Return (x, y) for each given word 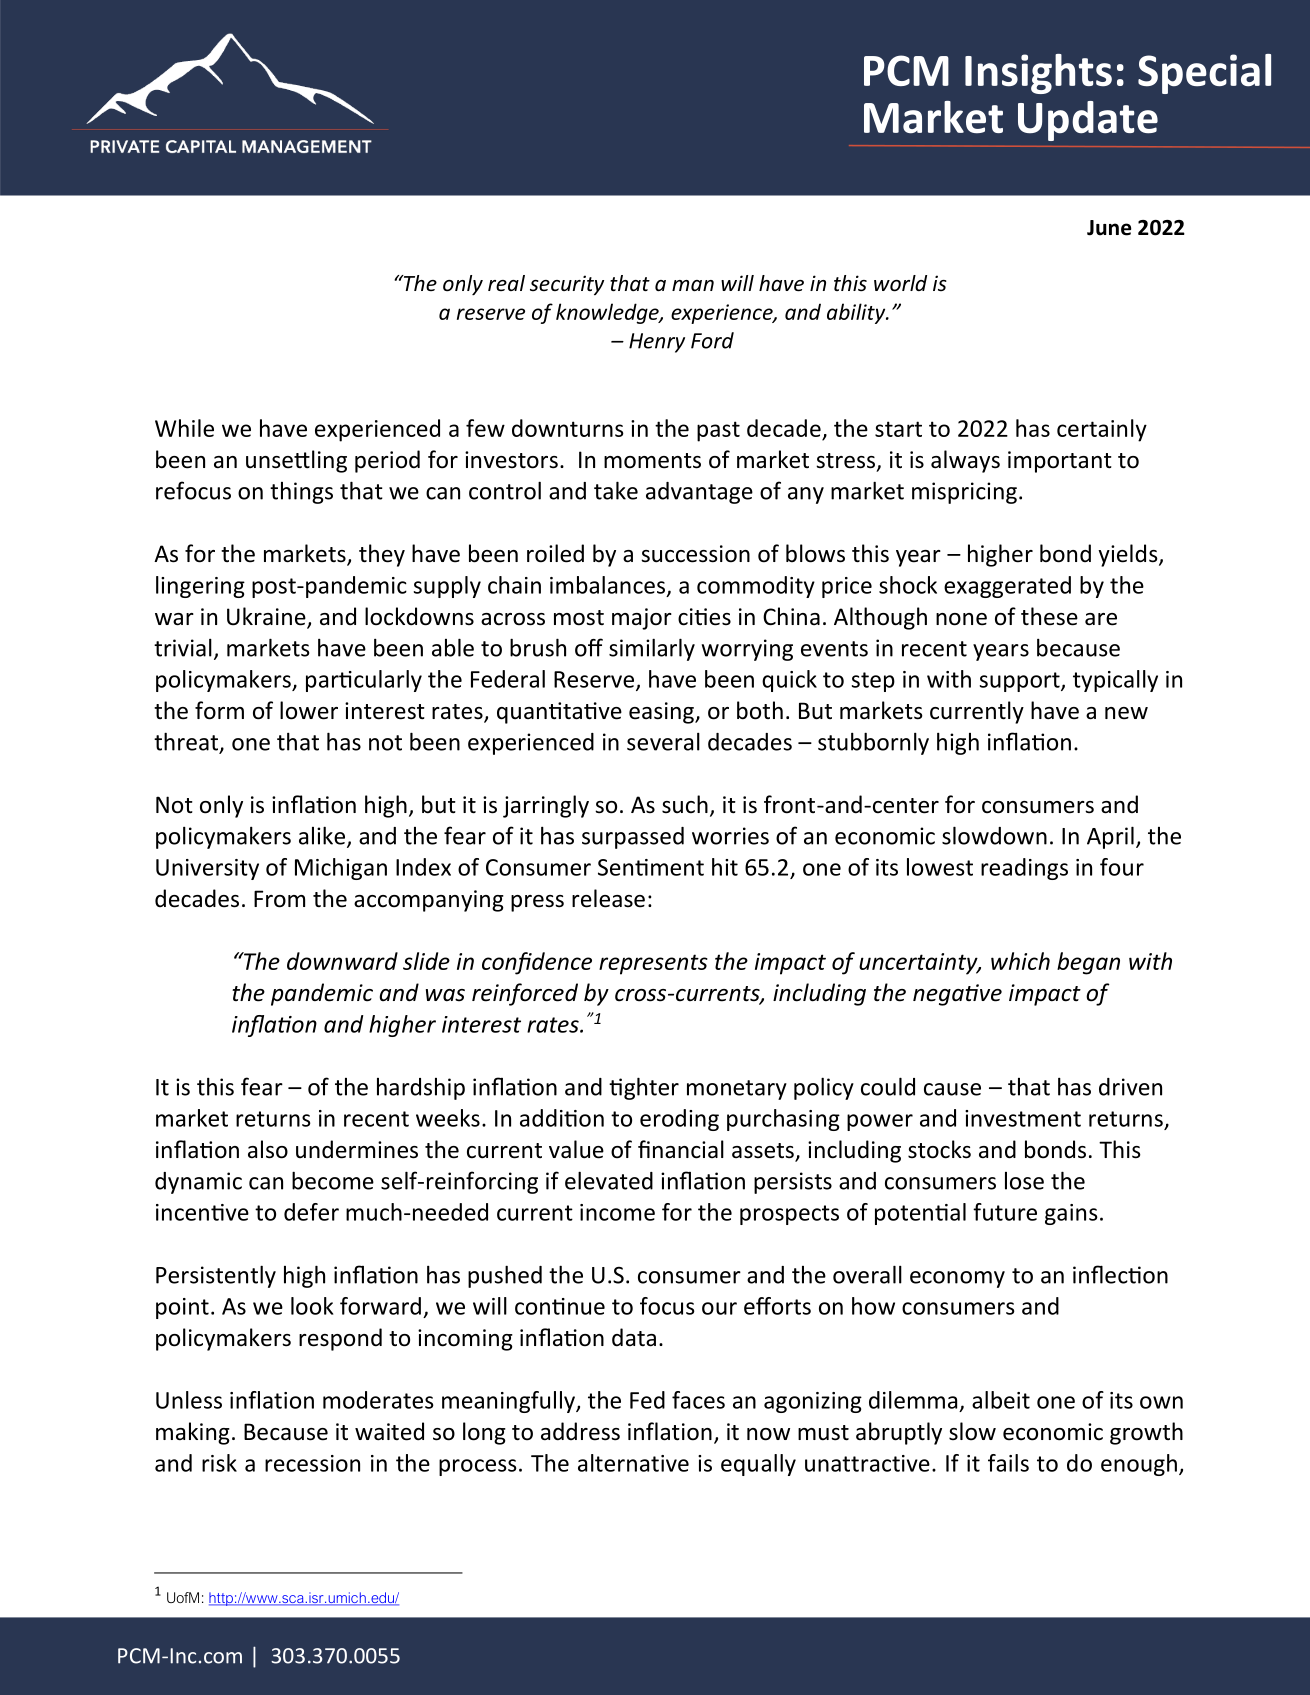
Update (1088, 121)
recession (312, 1463)
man (693, 285)
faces (698, 1400)
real (506, 283)
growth (1146, 1433)
